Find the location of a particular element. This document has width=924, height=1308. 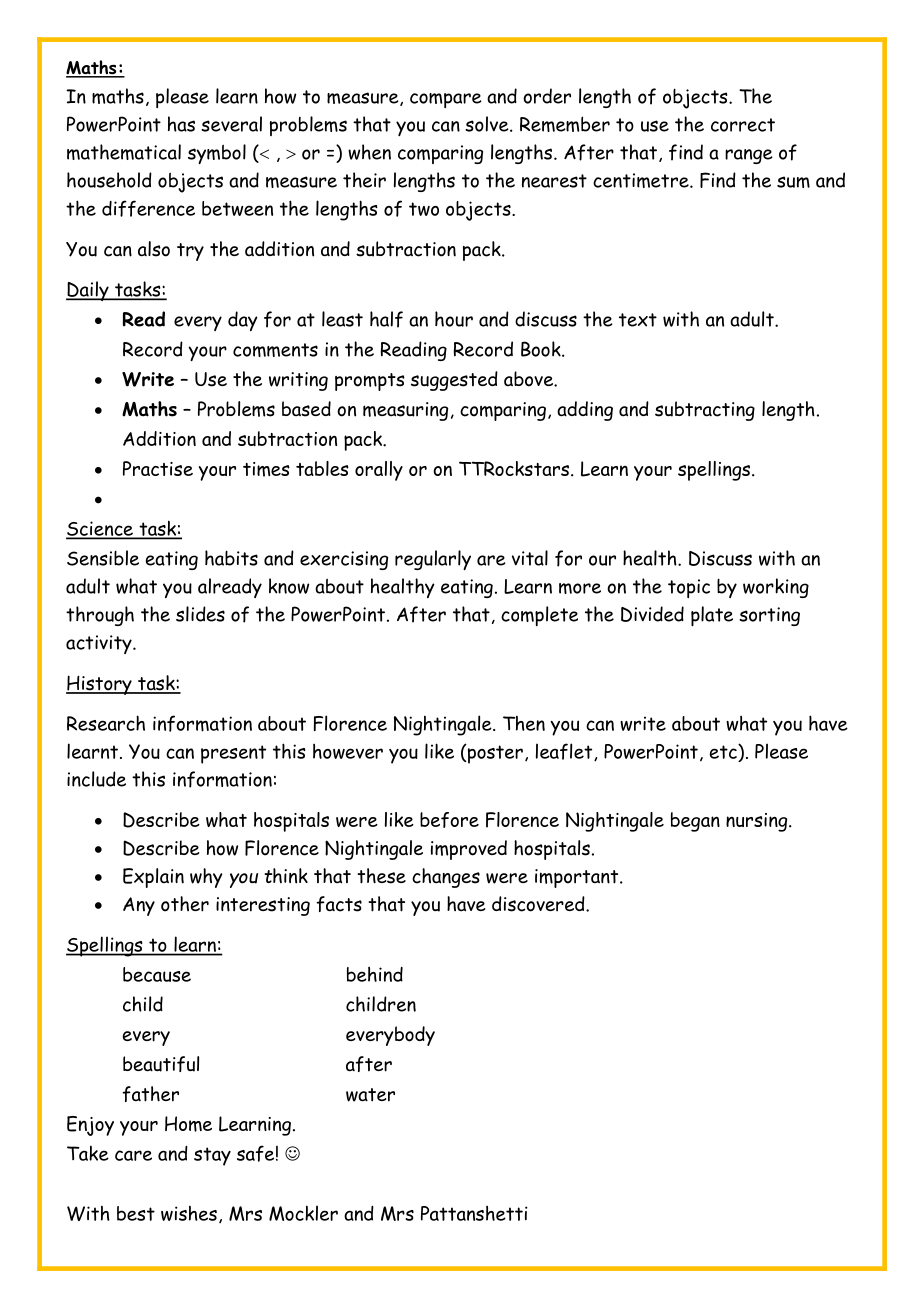

compare is located at coordinates (446, 100).
